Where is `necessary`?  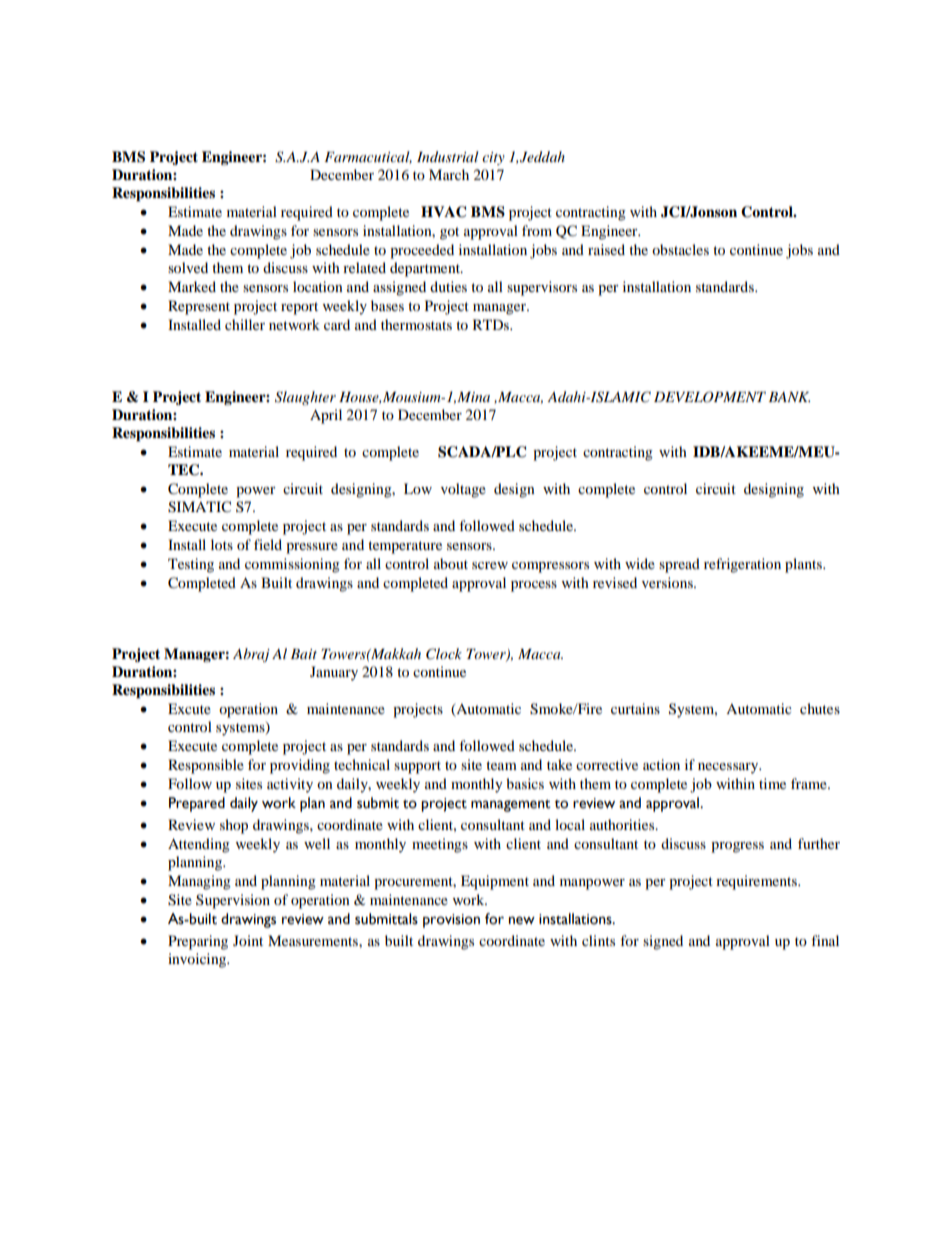
necessary is located at coordinates (729, 768).
